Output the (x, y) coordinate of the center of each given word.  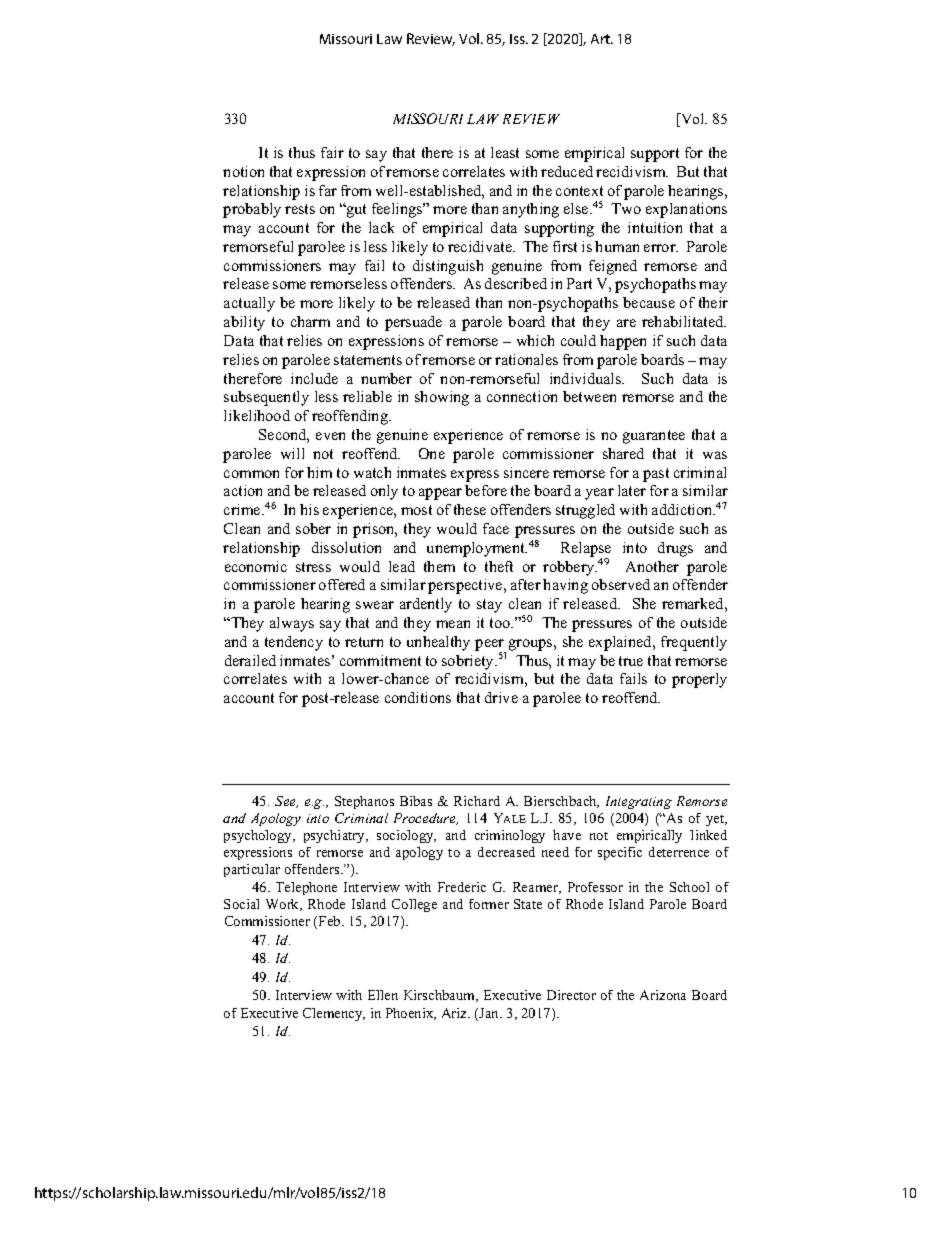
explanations (686, 210)
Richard (477, 801)
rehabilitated (684, 321)
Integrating (639, 802)
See (286, 802)
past (656, 475)
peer (490, 646)
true (631, 661)
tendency (294, 643)
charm (310, 321)
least (505, 152)
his (309, 509)
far (328, 190)
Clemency (334, 1014)
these (470, 509)
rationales (526, 359)
